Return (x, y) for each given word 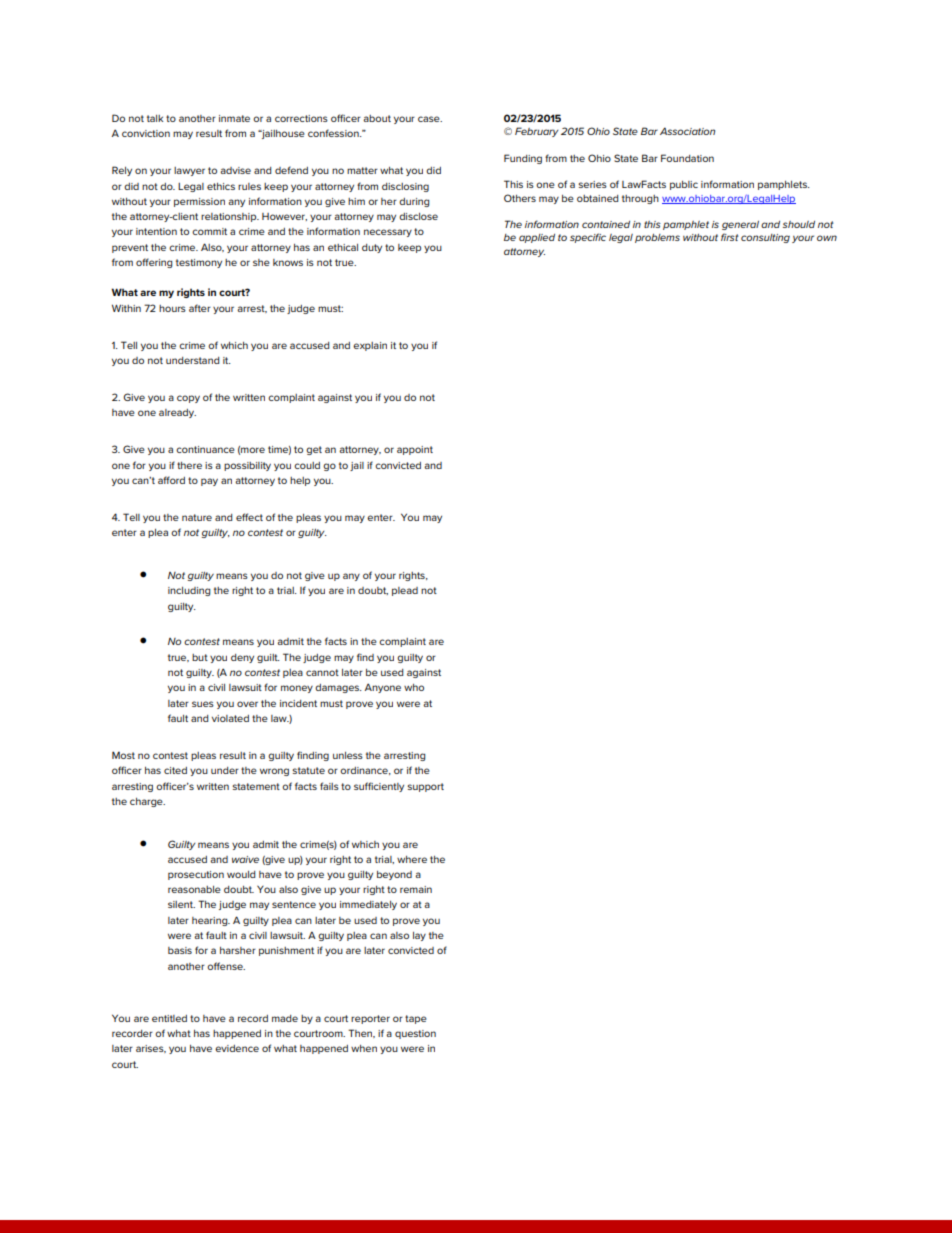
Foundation (687, 158)
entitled (169, 1018)
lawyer (189, 171)
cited (175, 770)
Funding (523, 159)
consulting (765, 238)
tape (416, 1019)
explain (370, 346)
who (414, 687)
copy (188, 399)
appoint (415, 450)
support (425, 787)
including (189, 591)
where (412, 859)
